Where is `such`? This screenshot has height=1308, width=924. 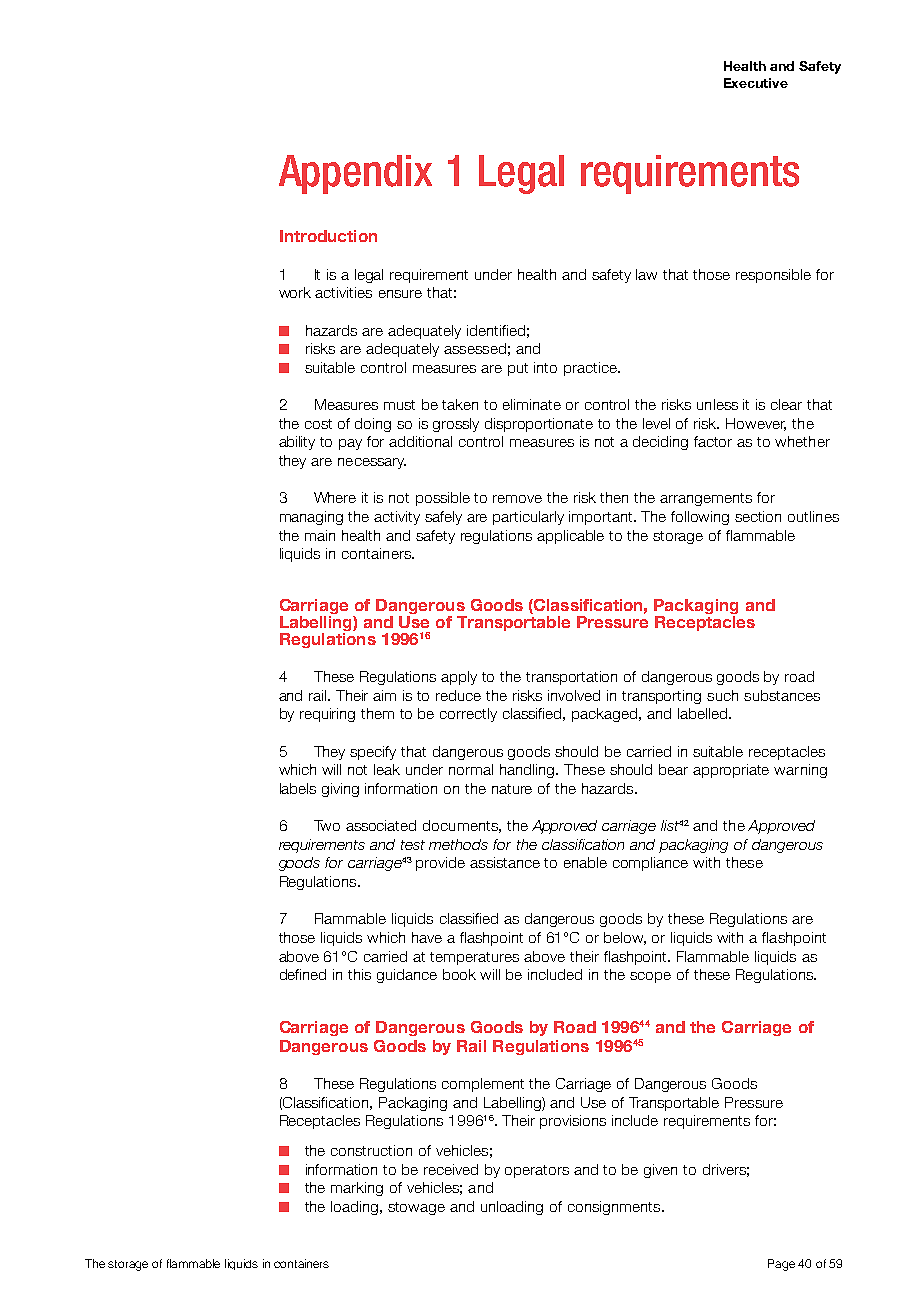
such is located at coordinates (722, 695).
